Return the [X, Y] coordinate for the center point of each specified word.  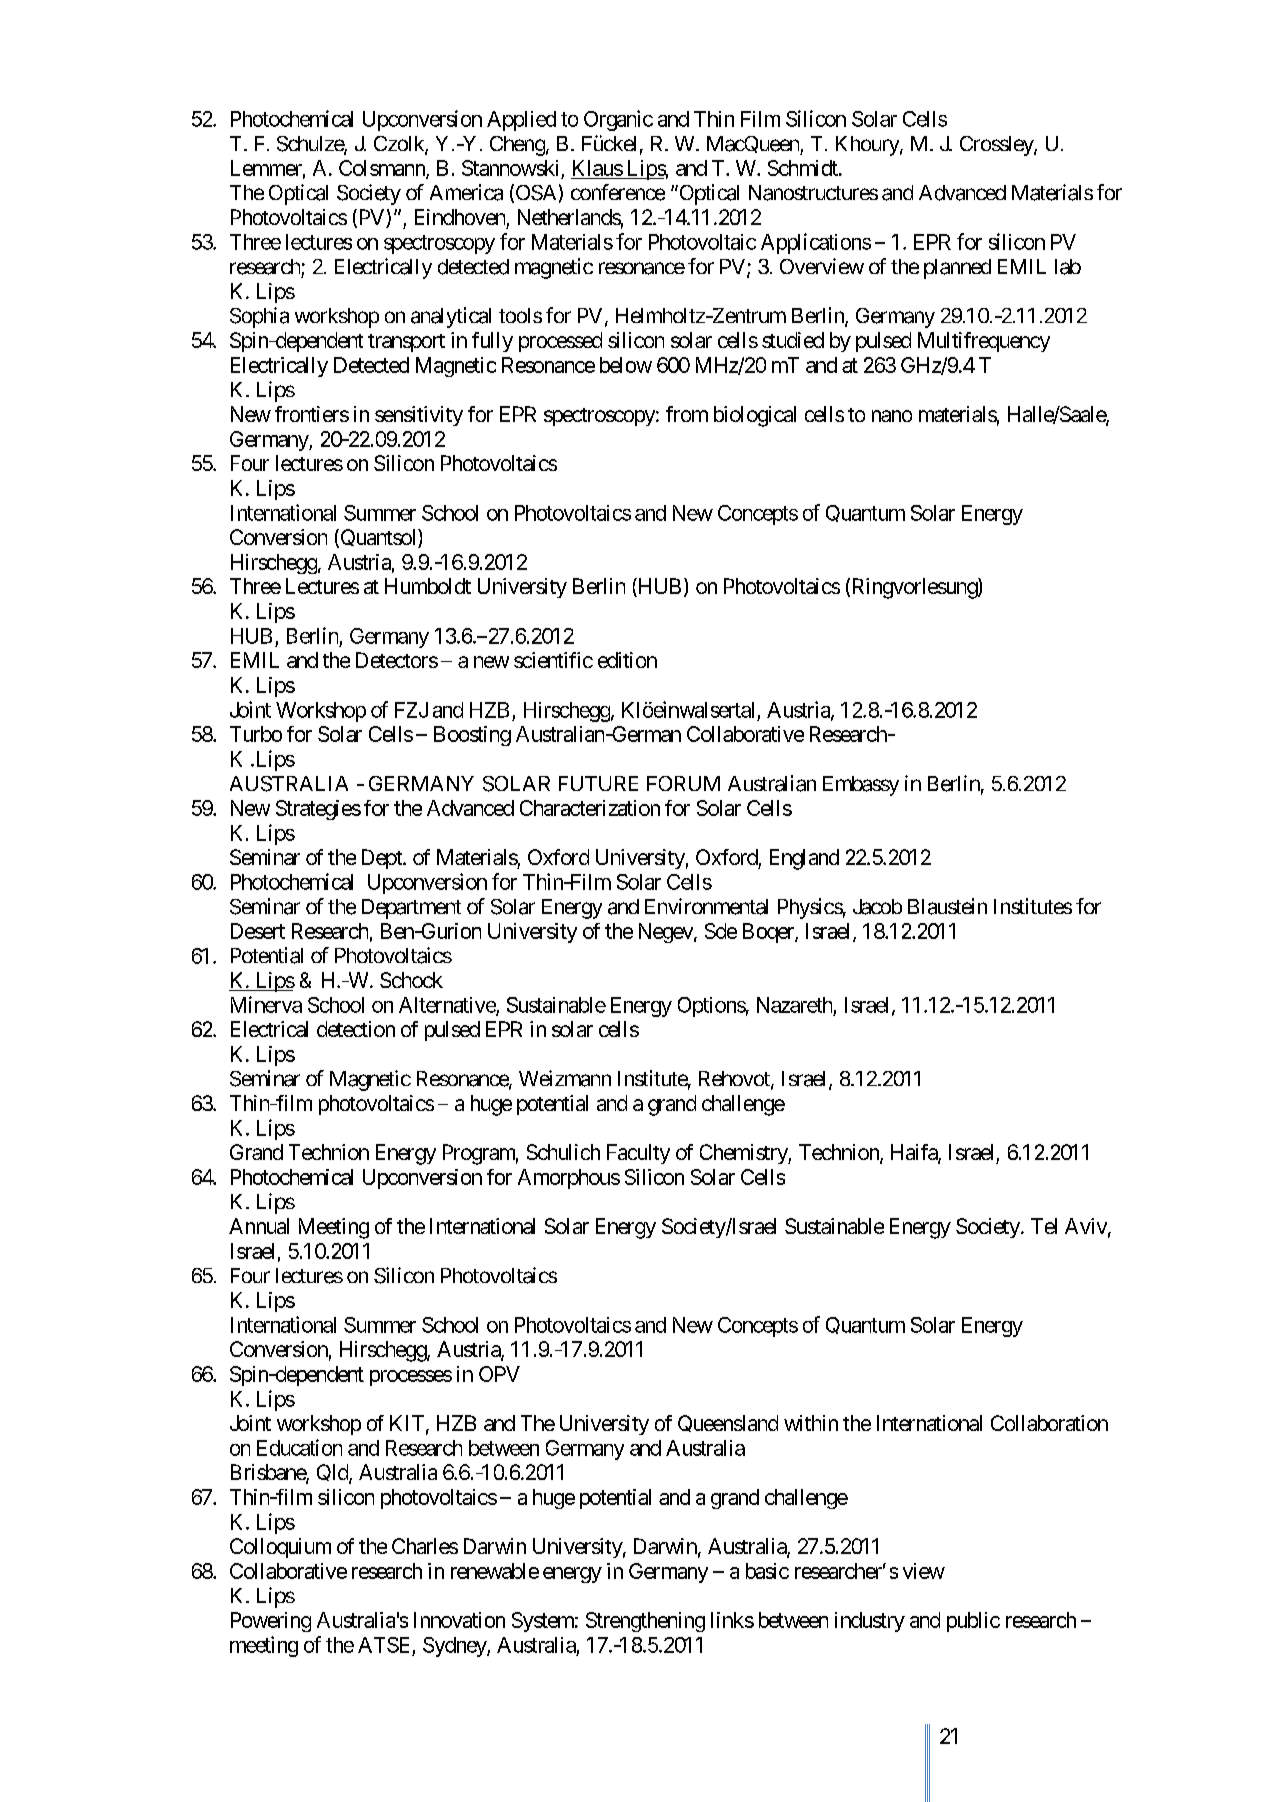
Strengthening [645, 1622]
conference [618, 192]
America [466, 192]
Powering [271, 1622]
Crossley [997, 146]
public [973, 1622]
